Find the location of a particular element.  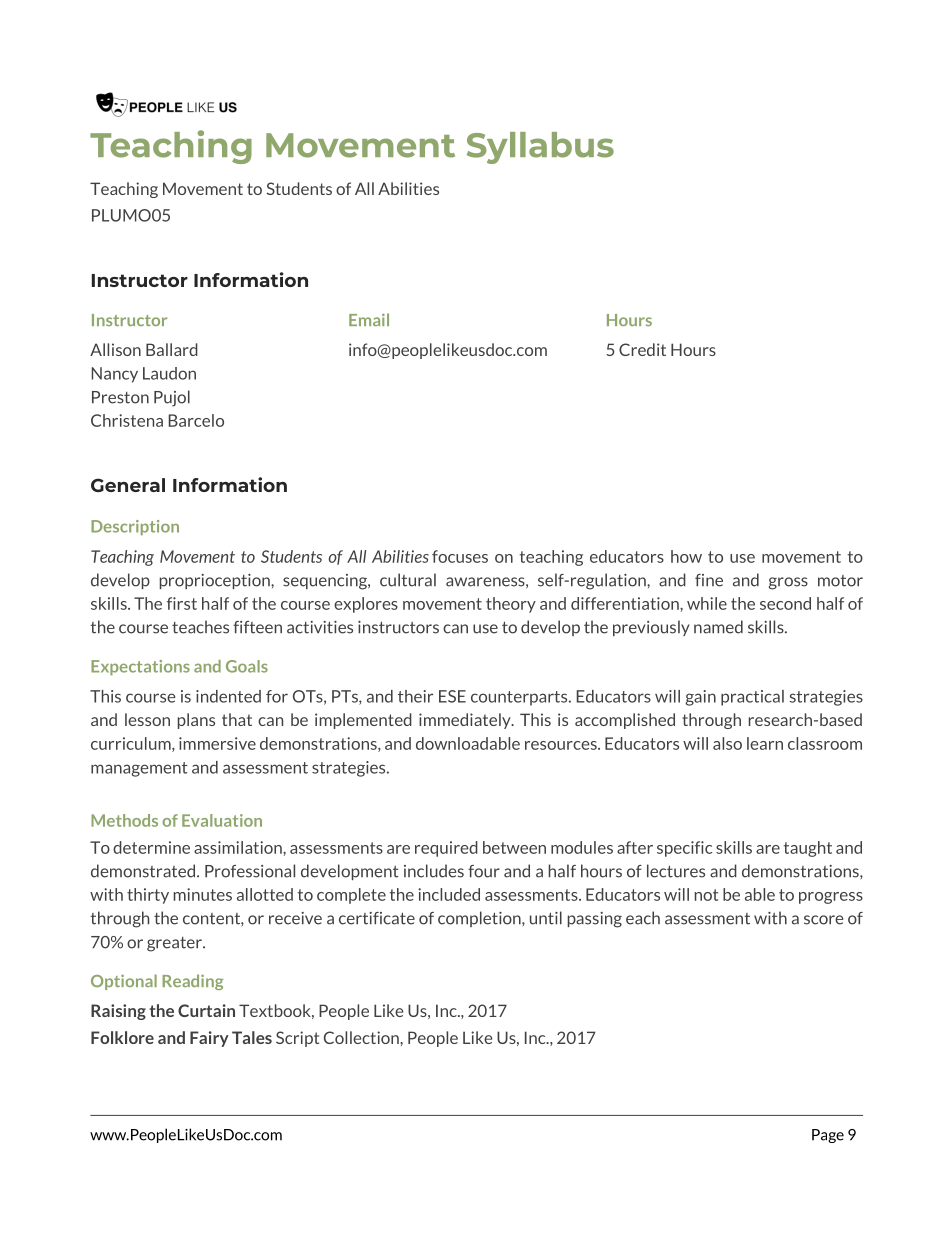

named is located at coordinates (718, 627).
